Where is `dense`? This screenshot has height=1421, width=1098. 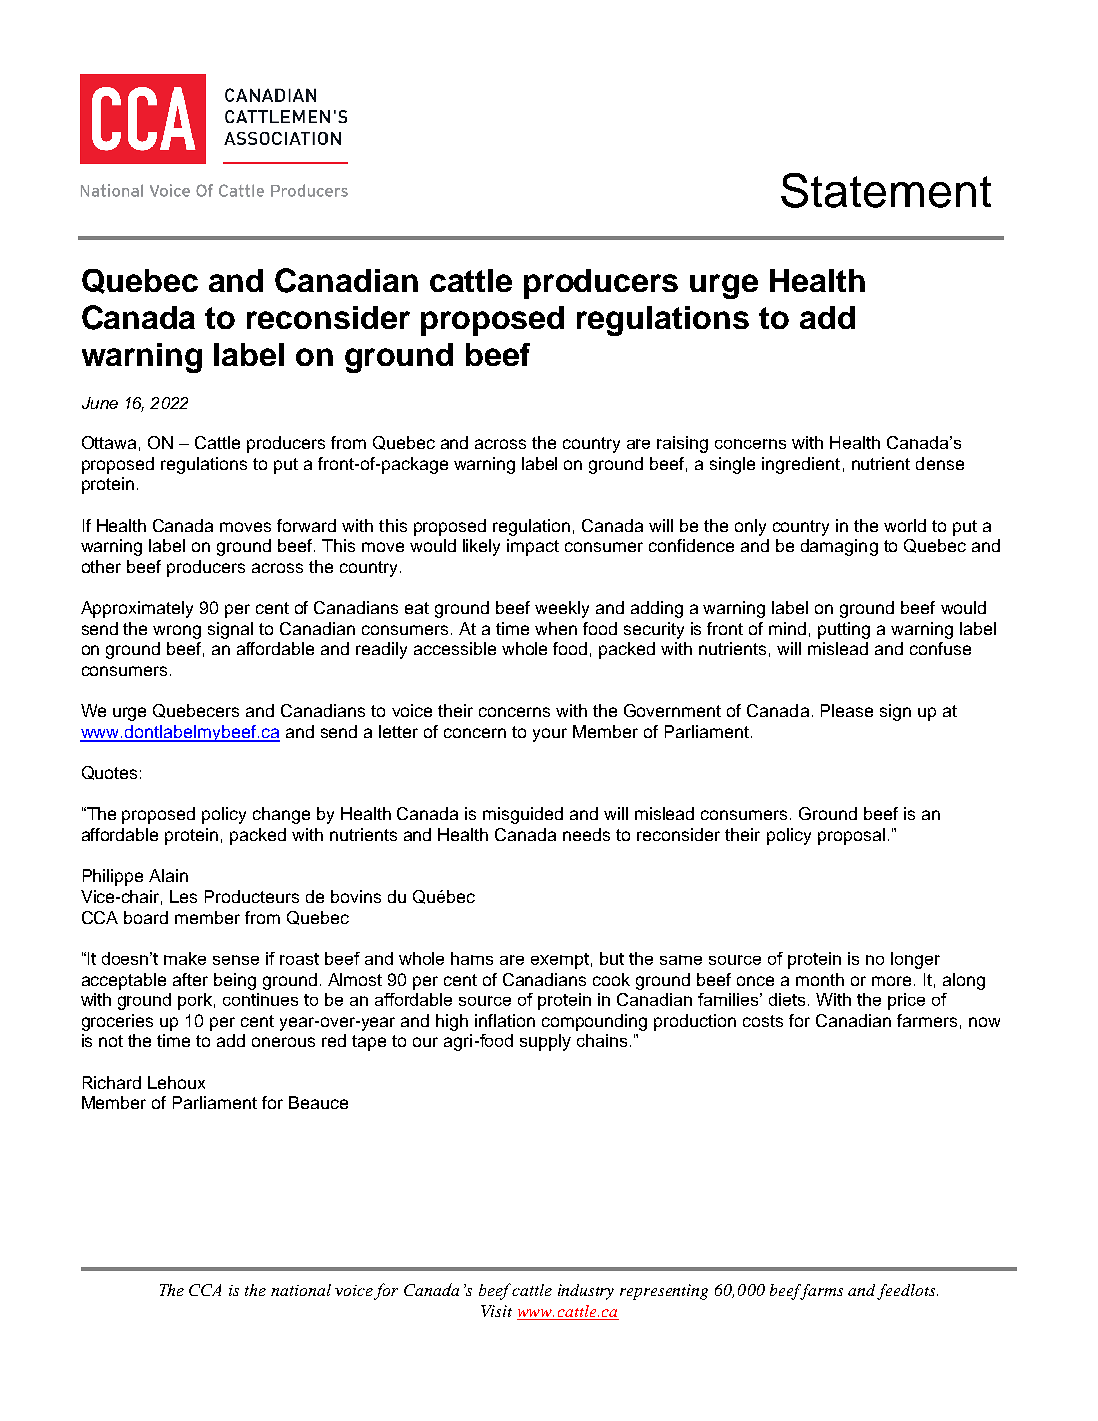
dense is located at coordinates (940, 463).
